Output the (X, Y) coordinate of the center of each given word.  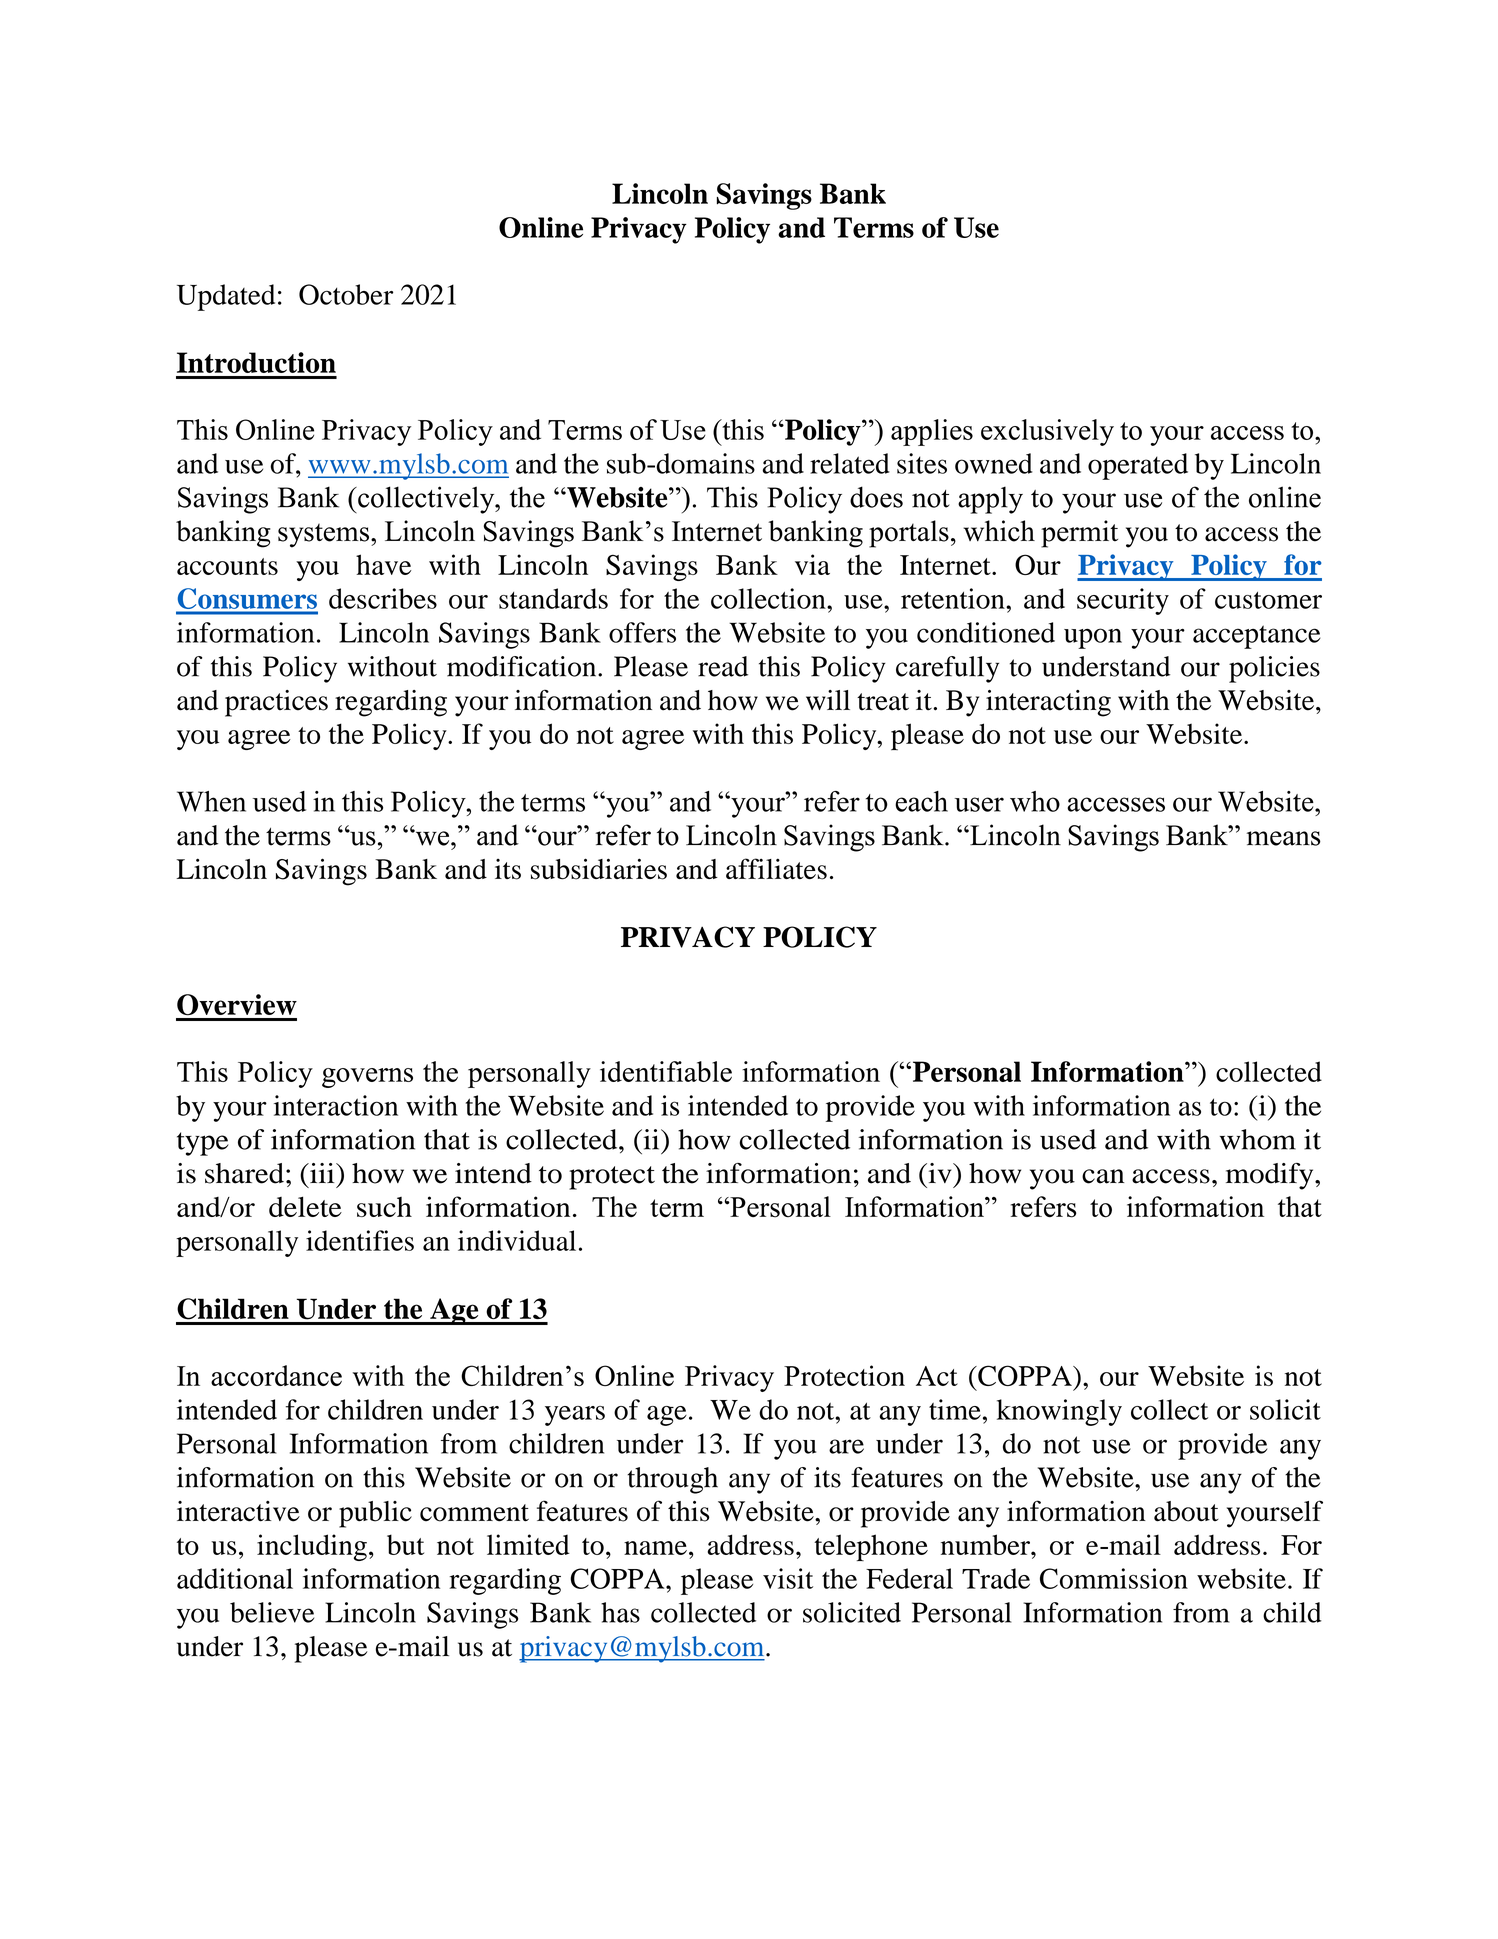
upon (1093, 638)
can (1103, 1176)
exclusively (1047, 432)
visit (788, 1578)
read (723, 666)
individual (517, 1240)
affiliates (776, 869)
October (346, 294)
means (1283, 838)
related (850, 463)
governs (367, 1078)
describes (383, 598)
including (312, 1547)
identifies (360, 1240)
